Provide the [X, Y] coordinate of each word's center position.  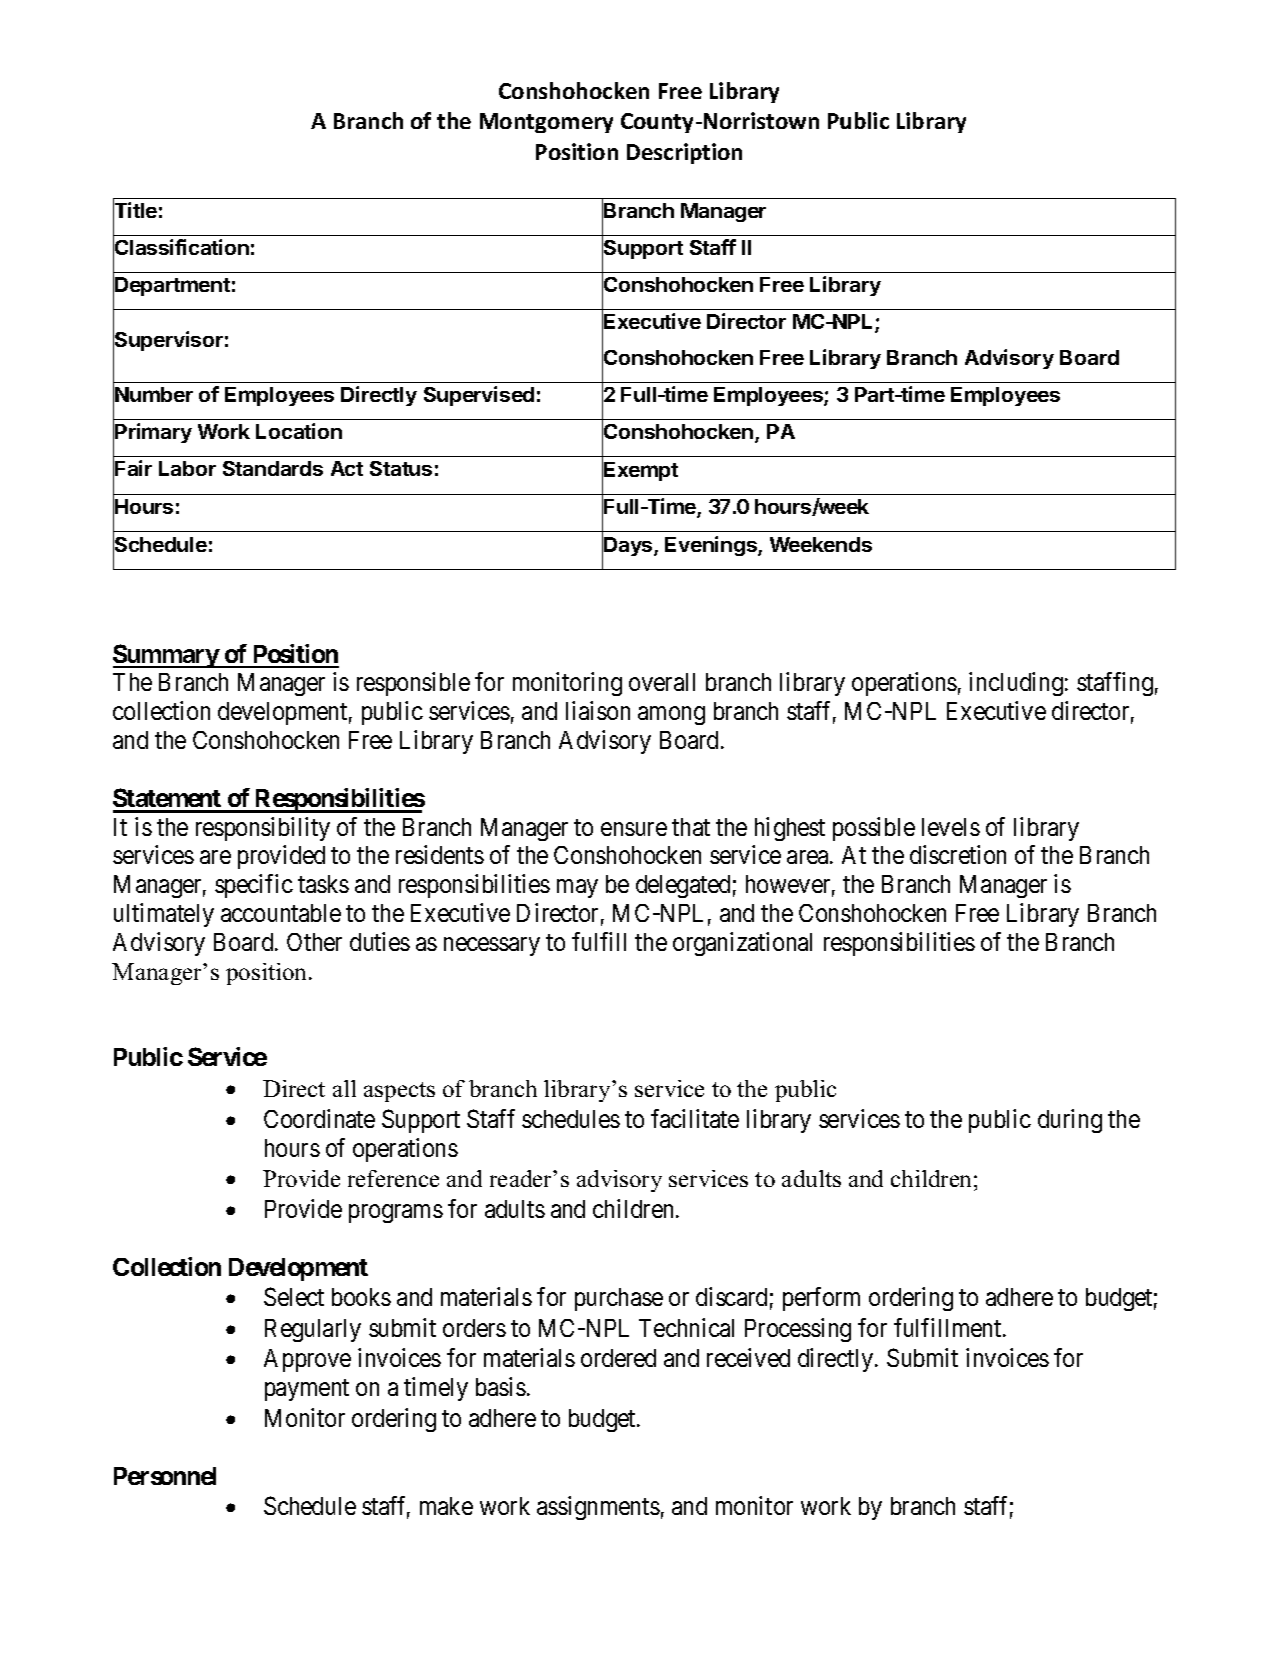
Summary [166, 656]
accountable [281, 913]
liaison [598, 710]
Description [684, 153]
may [577, 889]
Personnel [165, 1476]
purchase [619, 1299]
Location [299, 431]
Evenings [712, 546]
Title [135, 211]
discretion [958, 854]
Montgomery [546, 123]
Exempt [641, 471]
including [1016, 684]
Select [294, 1296]
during [1070, 1121]
